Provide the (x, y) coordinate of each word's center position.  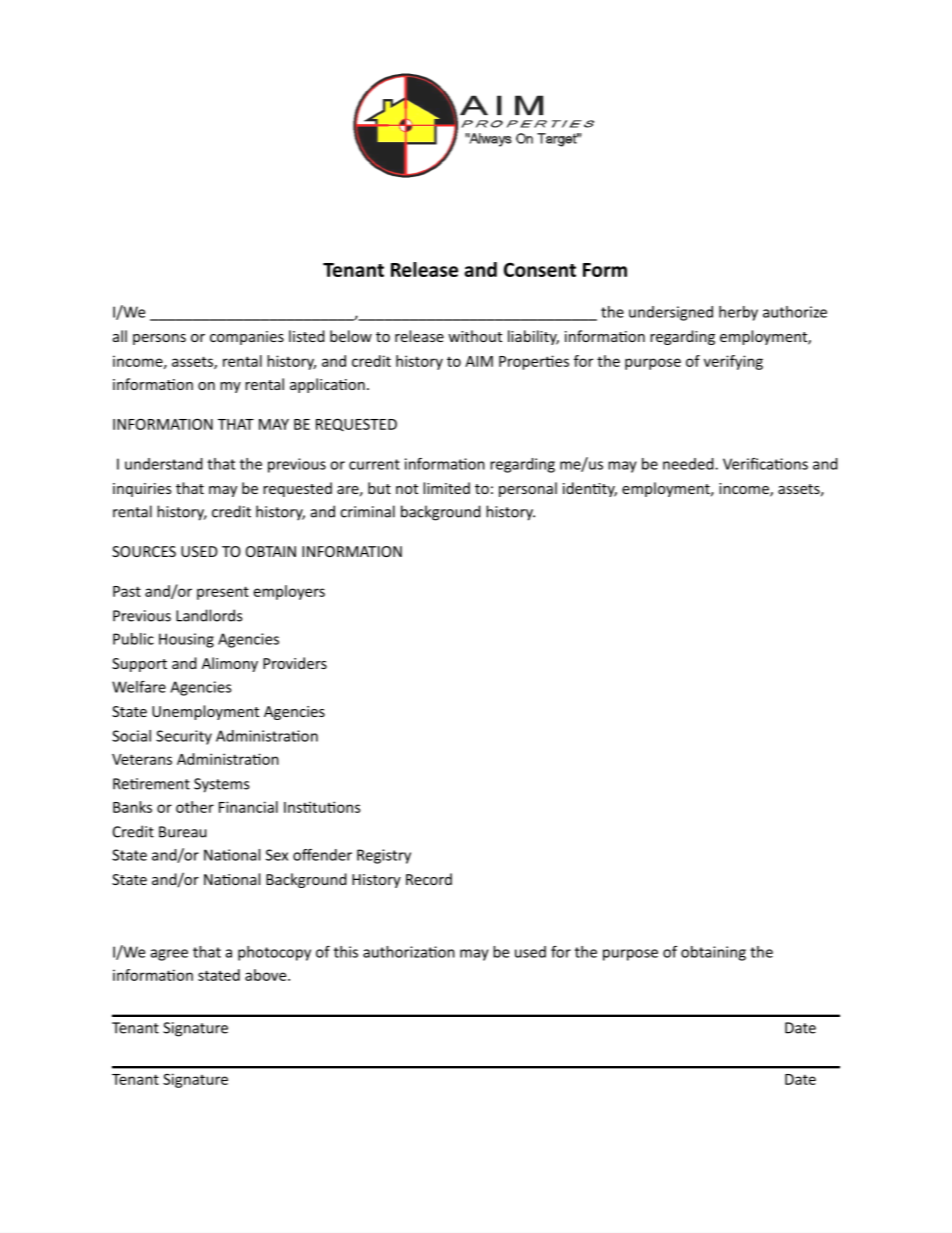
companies (247, 338)
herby (738, 313)
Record (429, 879)
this (346, 952)
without (475, 336)
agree (169, 955)
